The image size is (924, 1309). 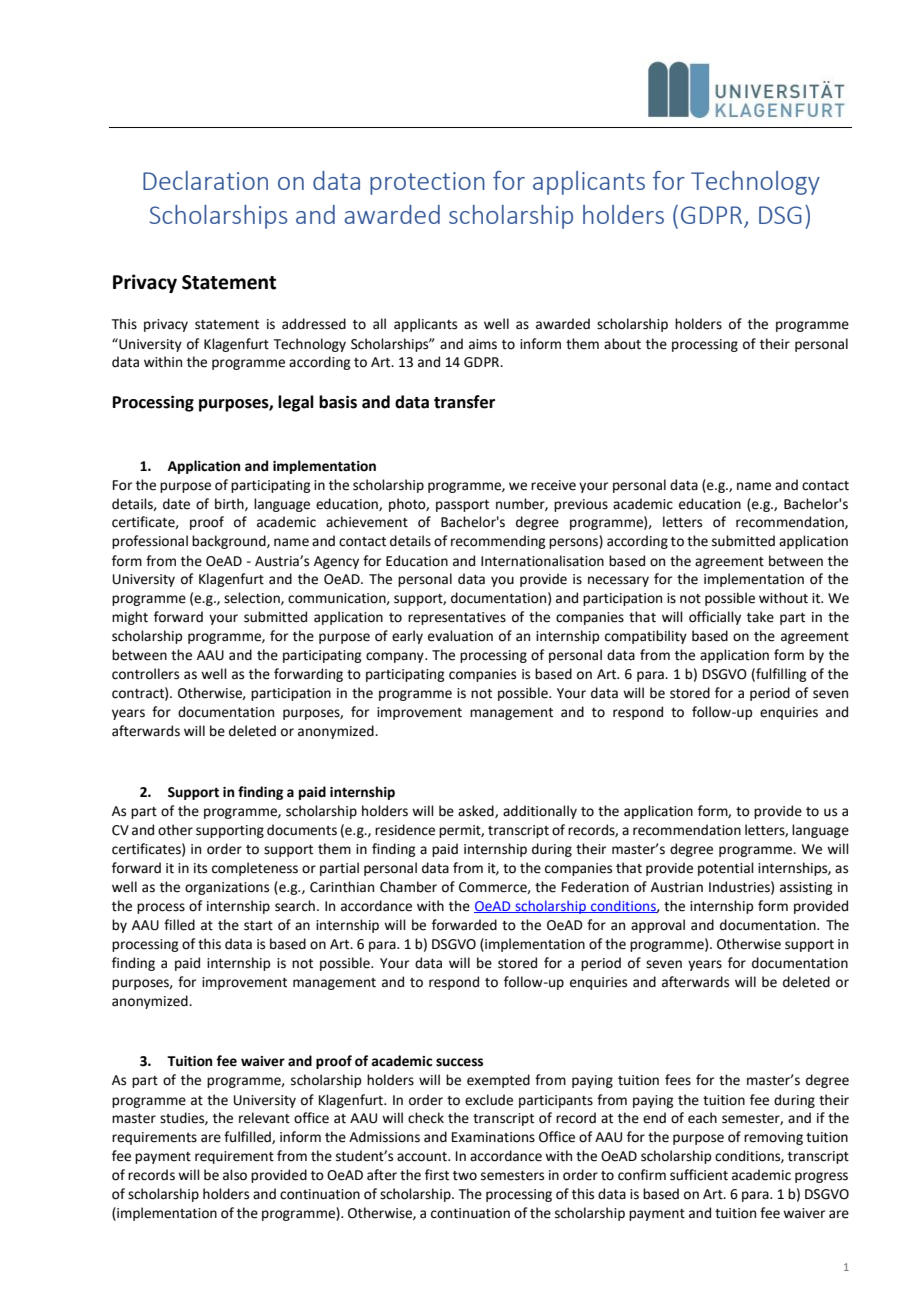 What do you see at coordinates (235, 1175) in the image?
I see `also` at bounding box center [235, 1175].
